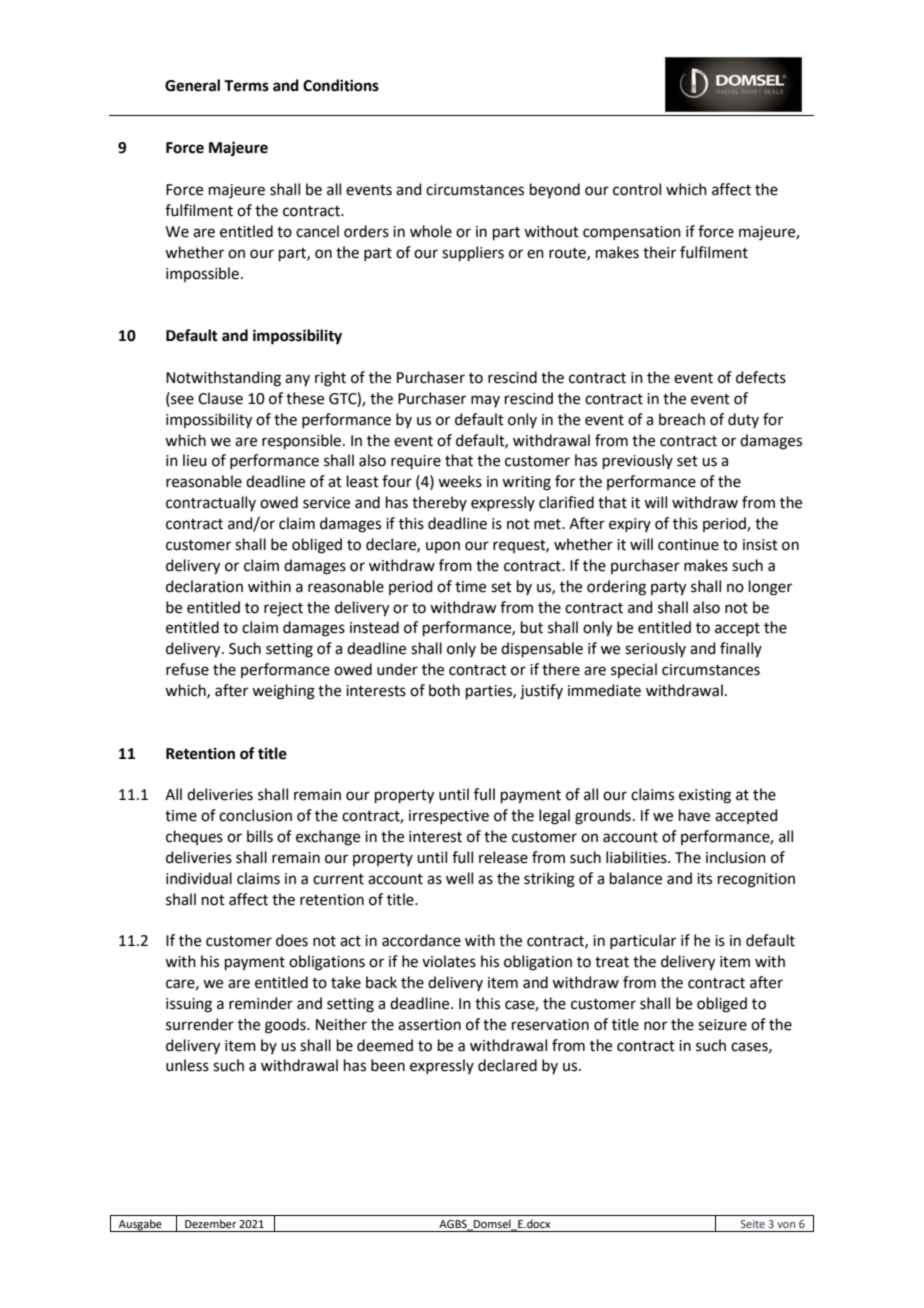  Describe the element at coordinates (555, 190) in the page. I see `beyond` at that location.
